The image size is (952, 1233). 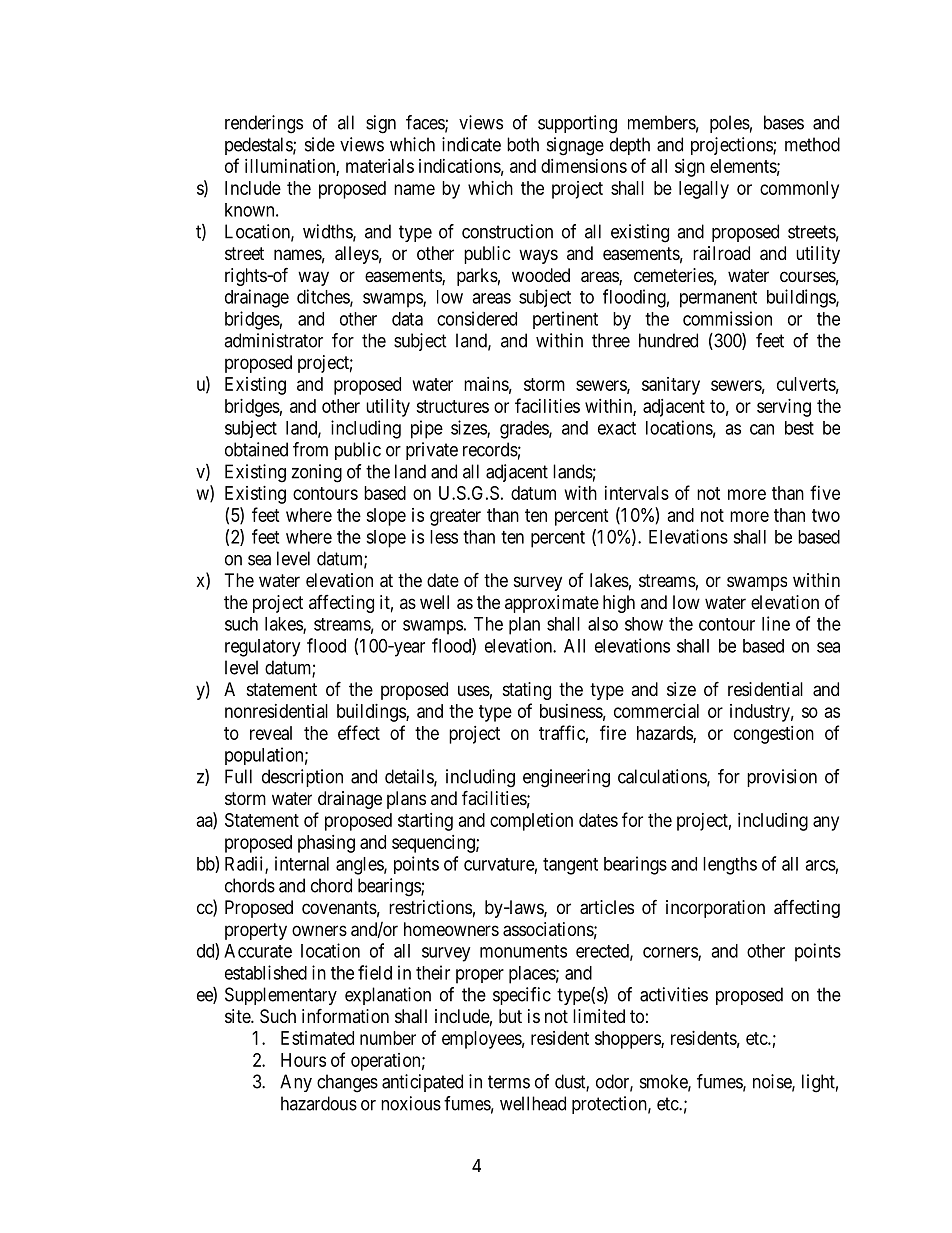 What do you see at coordinates (302, 778) in the page?
I see `description` at bounding box center [302, 778].
